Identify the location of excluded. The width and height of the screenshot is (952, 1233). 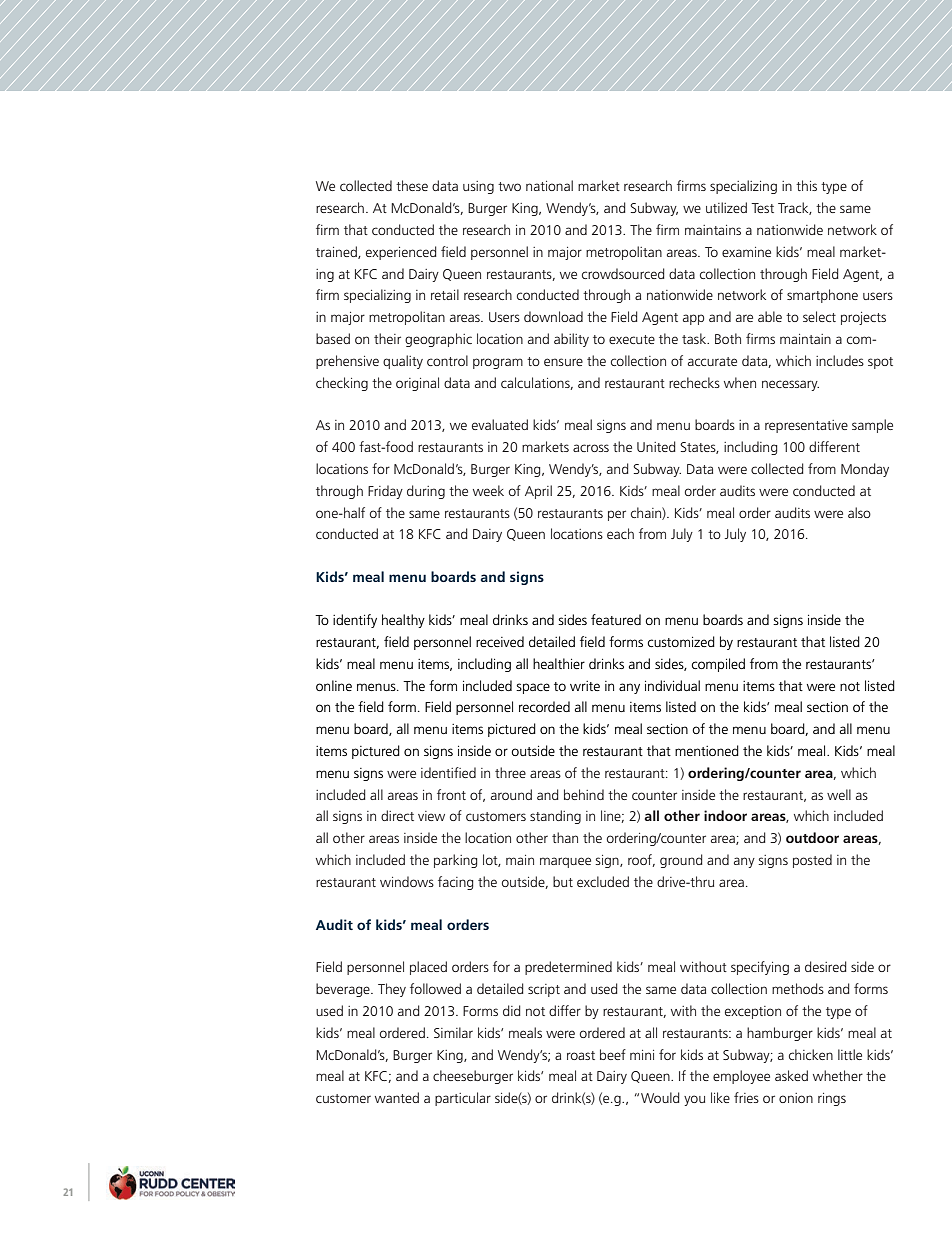
(603, 881).
